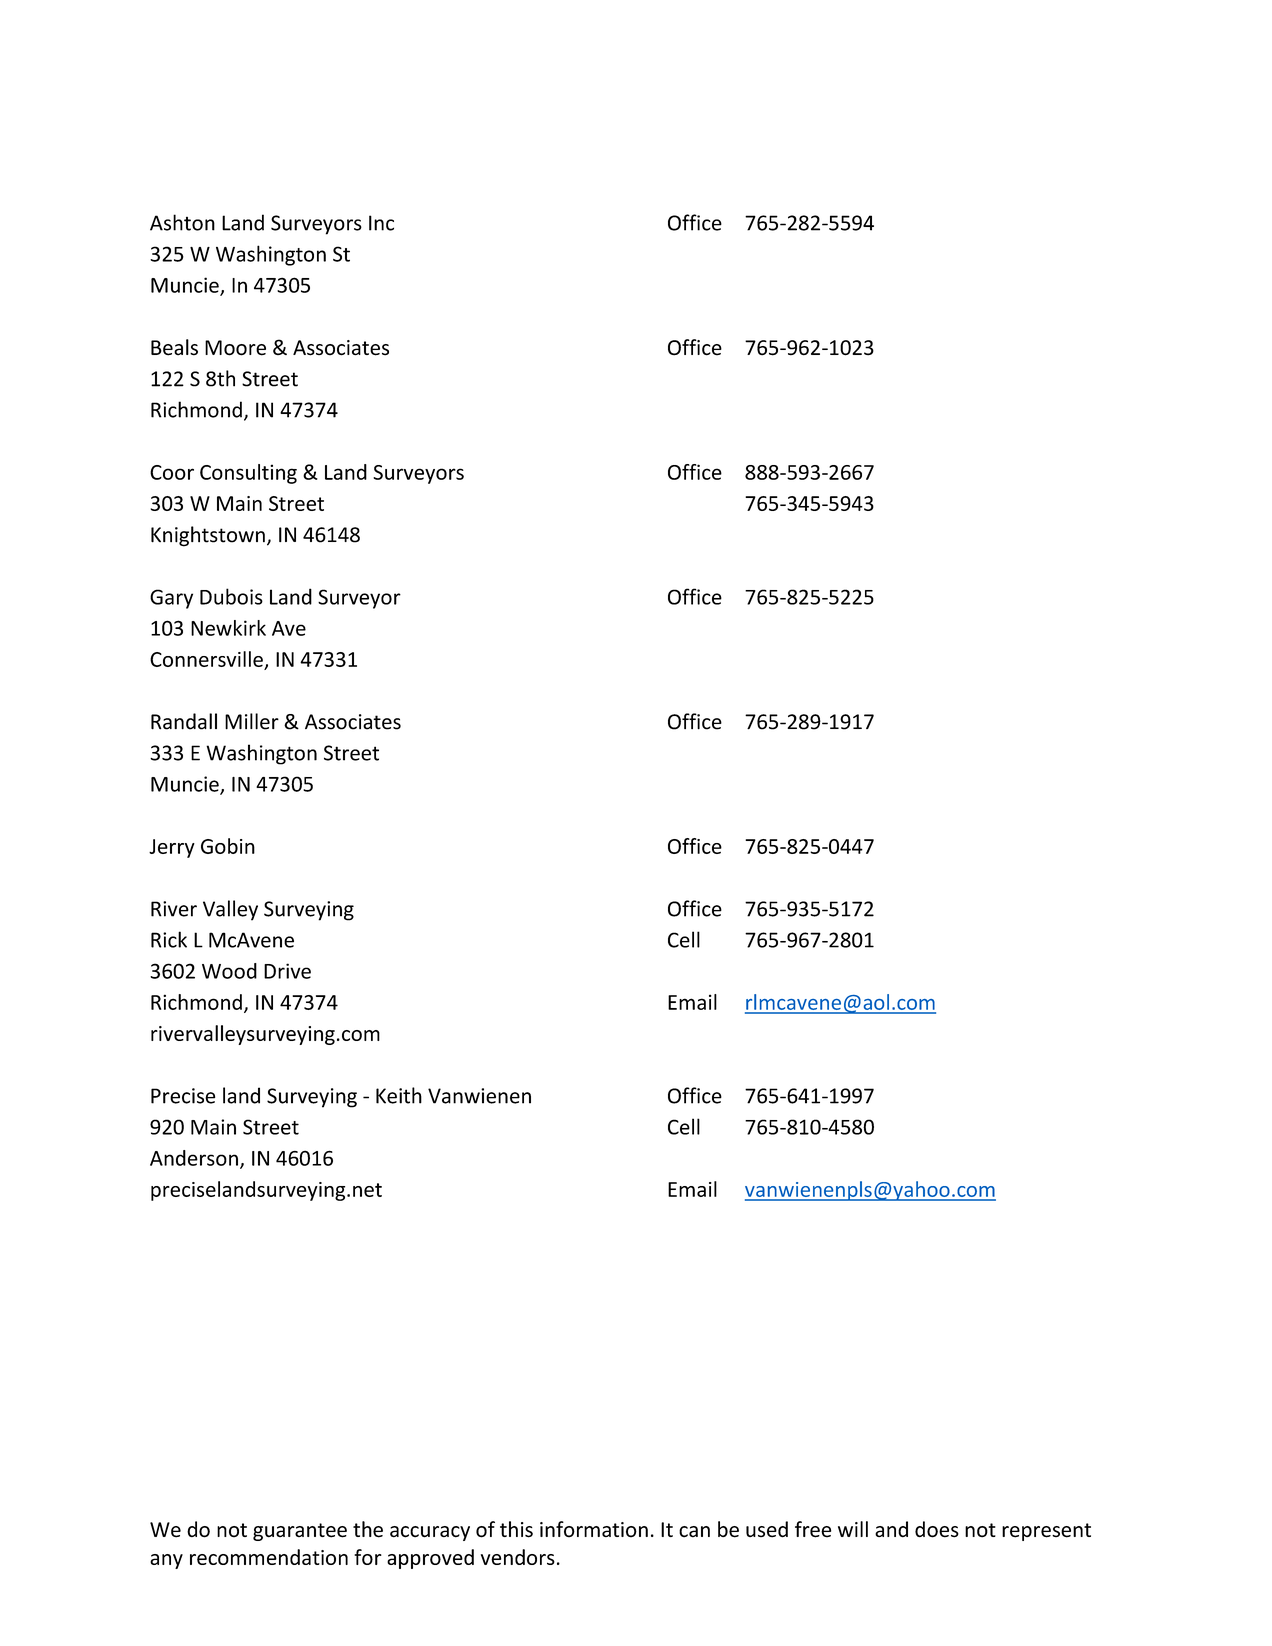  I want to click on guarantee, so click(300, 1532).
